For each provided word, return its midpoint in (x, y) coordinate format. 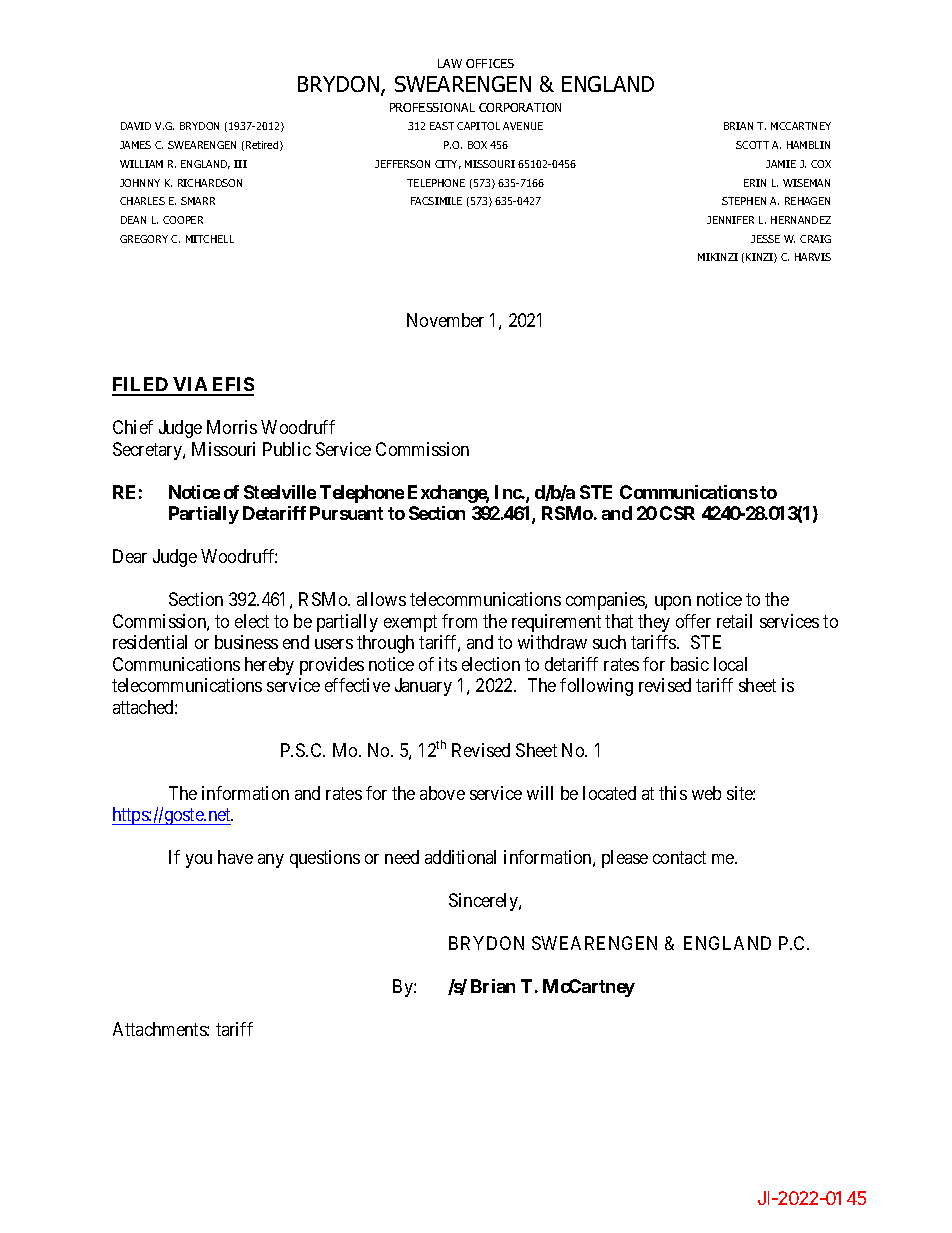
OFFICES (490, 63)
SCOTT (752, 145)
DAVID (136, 126)
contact (679, 857)
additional (460, 857)
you (199, 861)
